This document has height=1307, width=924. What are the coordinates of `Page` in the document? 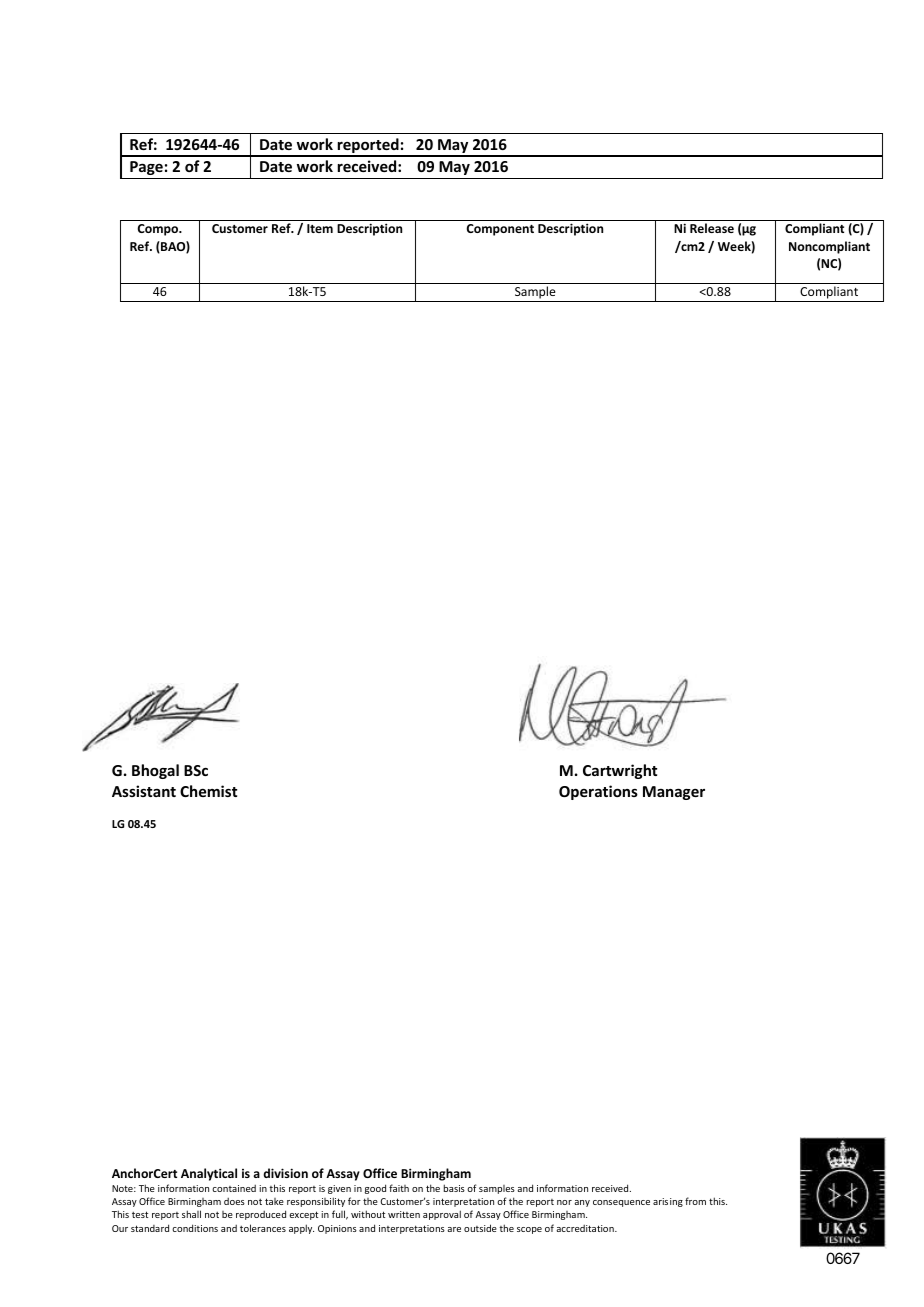 It's located at (146, 168).
